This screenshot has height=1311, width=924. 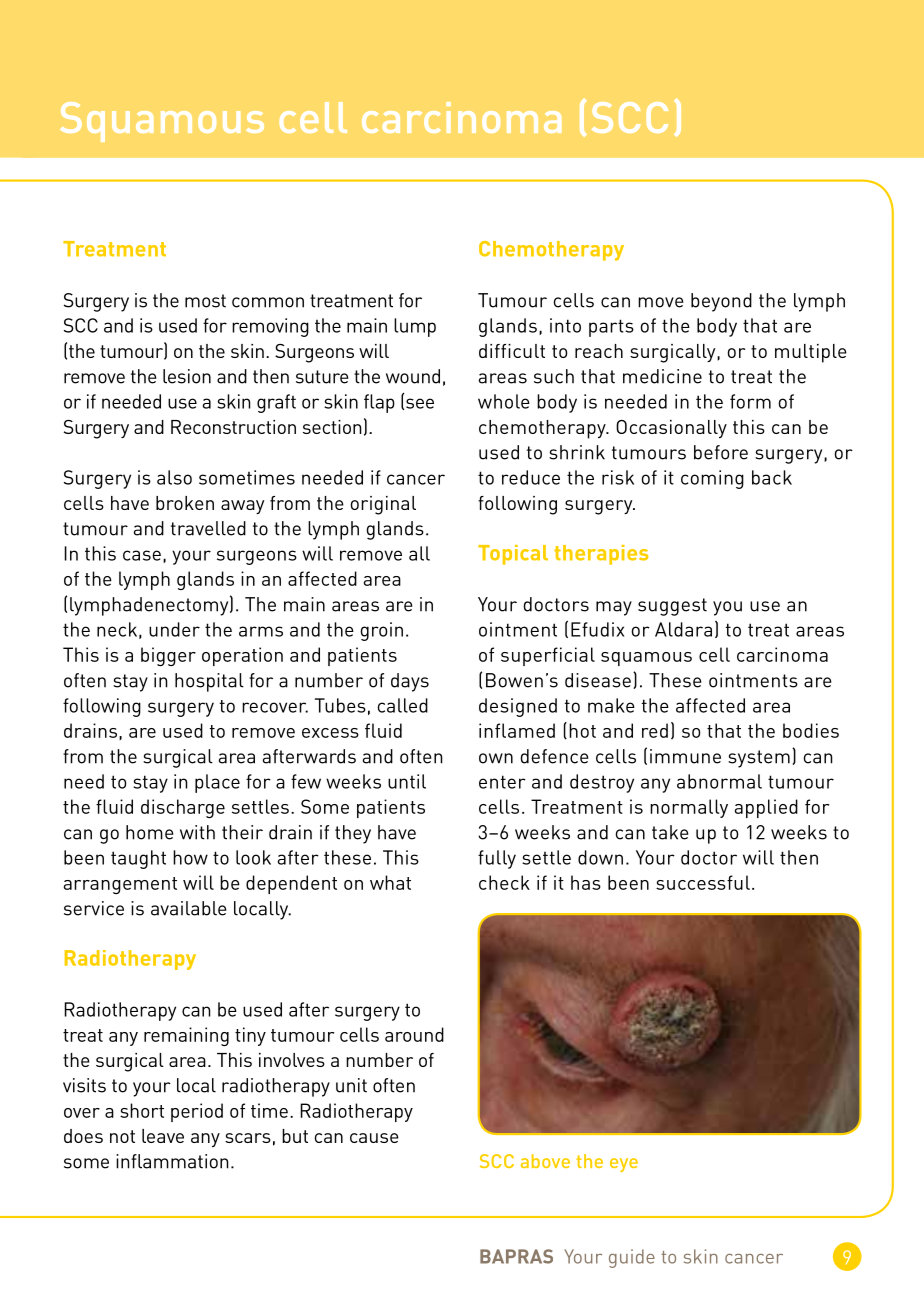 I want to click on inflammation, so click(x=172, y=1161).
